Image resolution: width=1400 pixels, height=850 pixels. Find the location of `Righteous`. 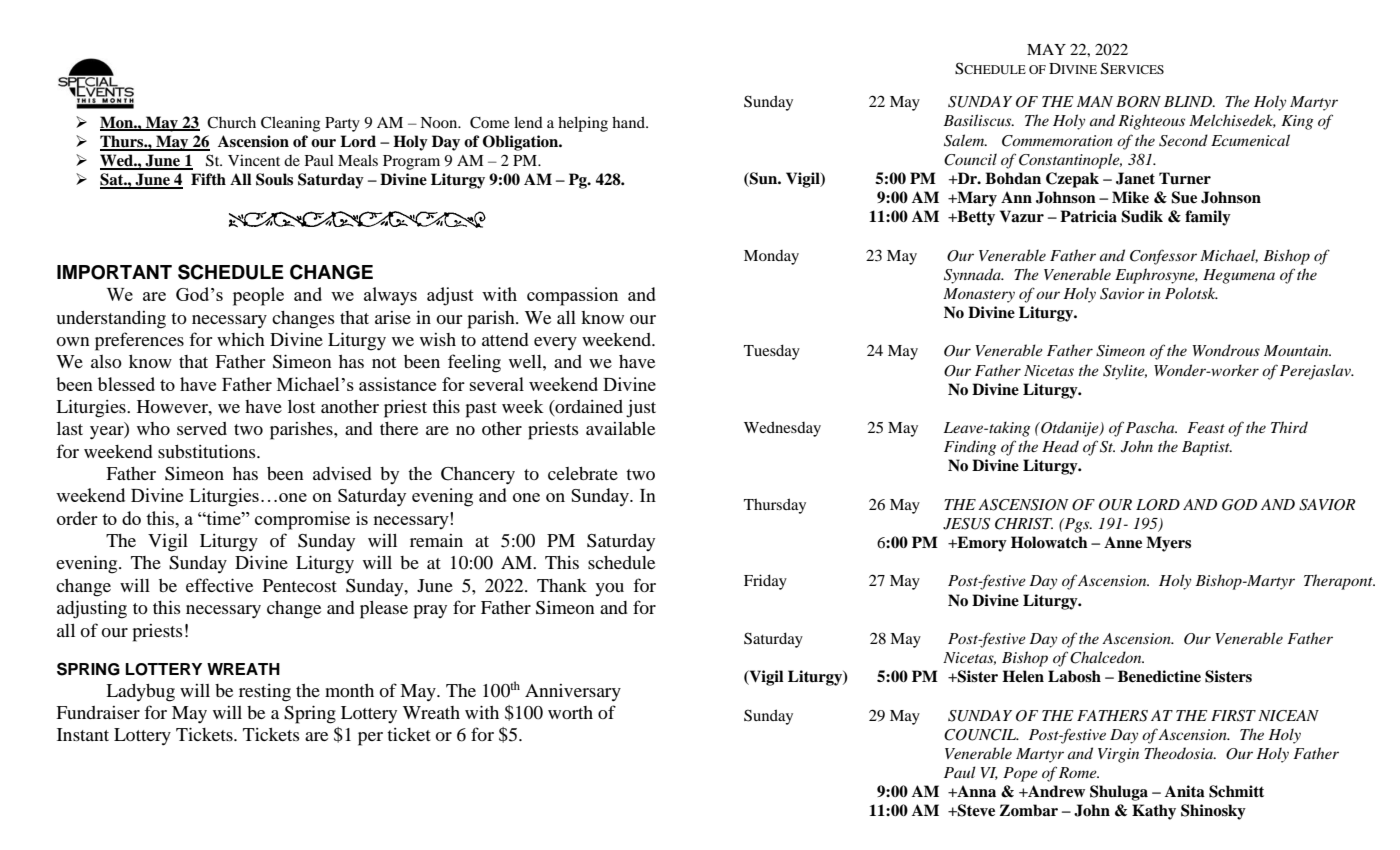

Righteous is located at coordinates (1151, 122).
